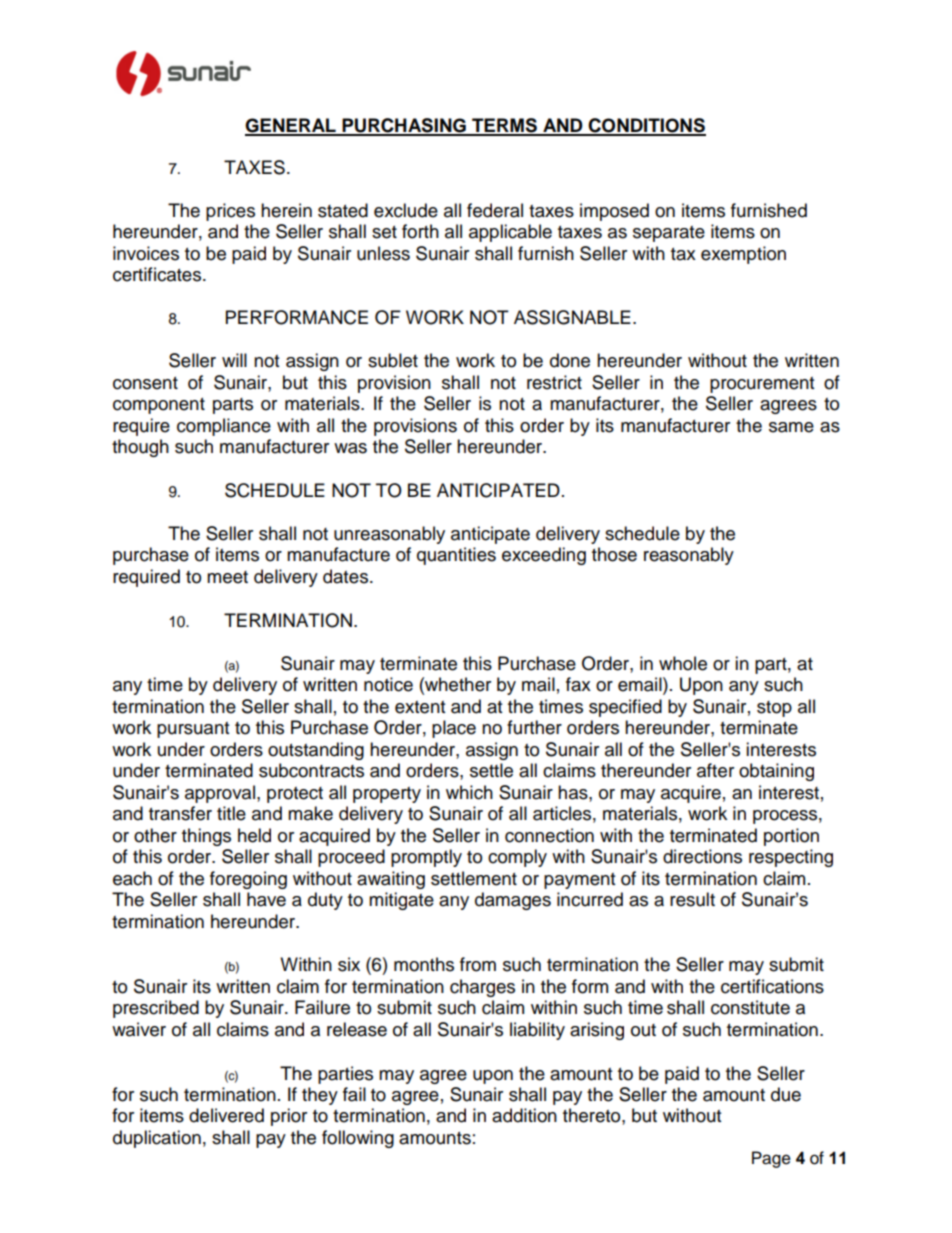  I want to click on delivered, so click(226, 1115).
